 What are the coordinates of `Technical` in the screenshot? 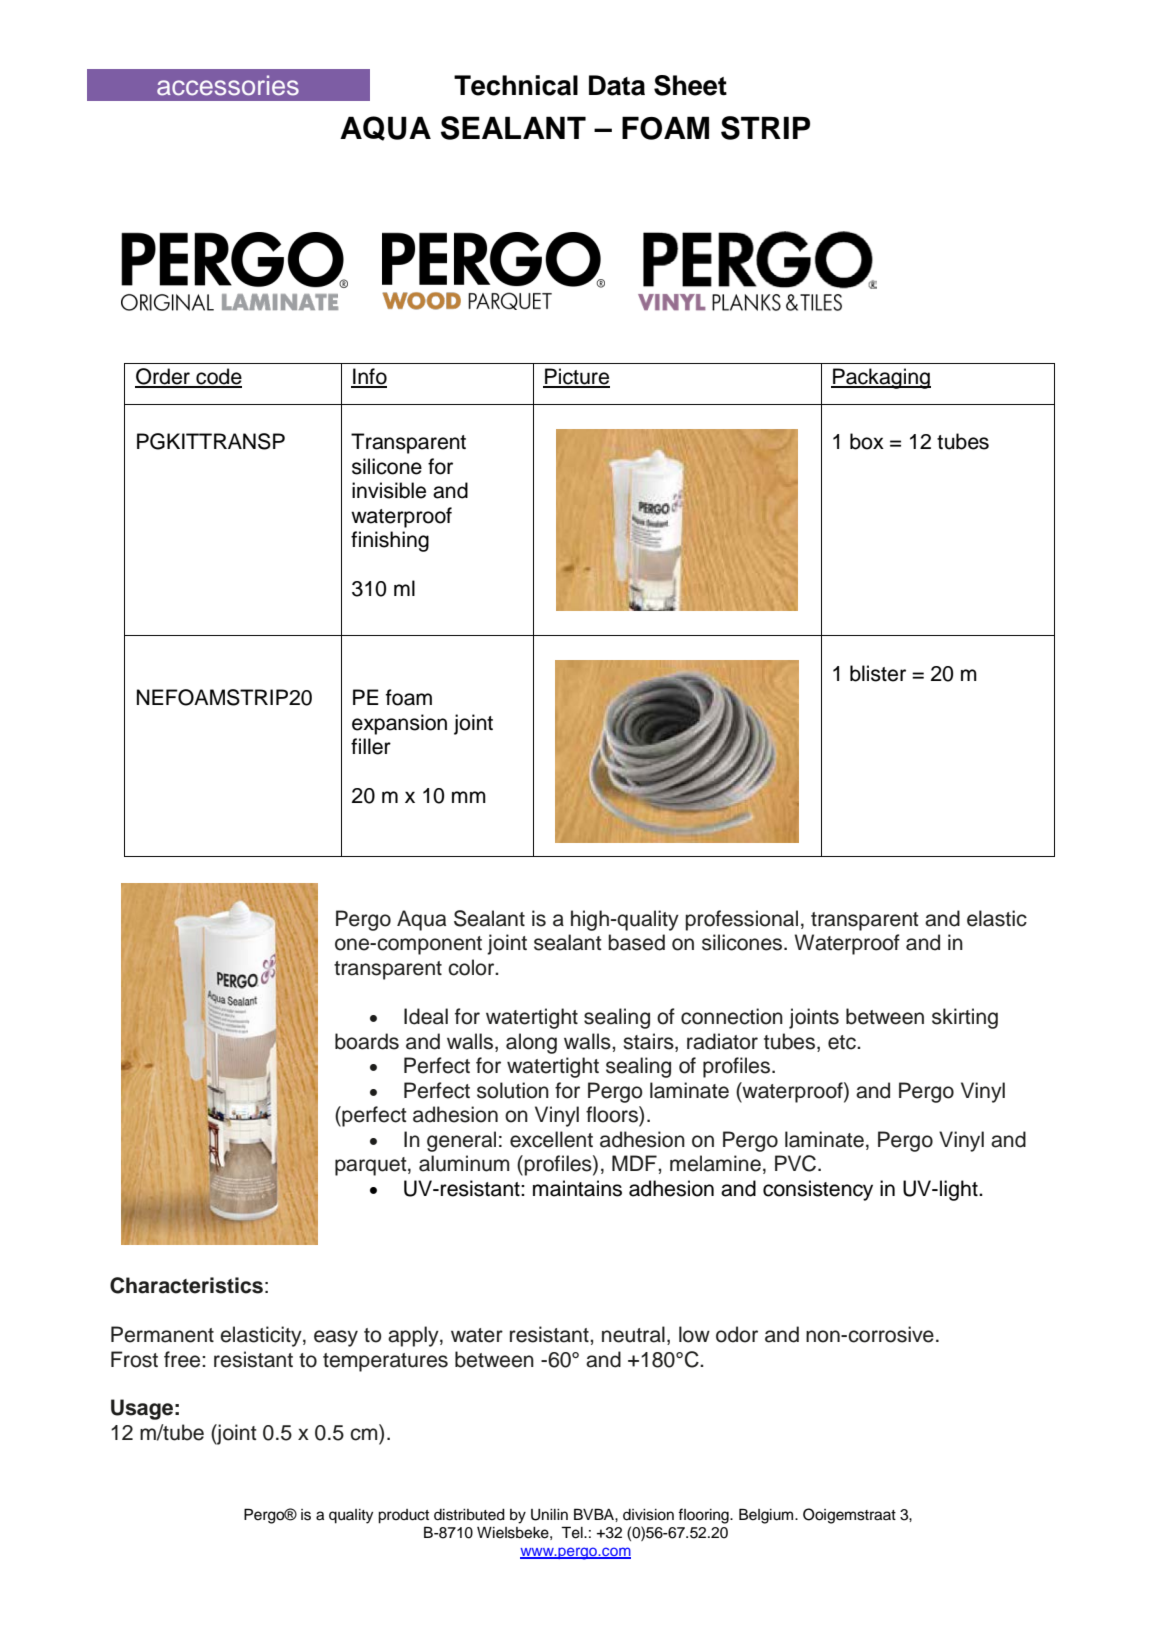 It's located at (516, 85).
